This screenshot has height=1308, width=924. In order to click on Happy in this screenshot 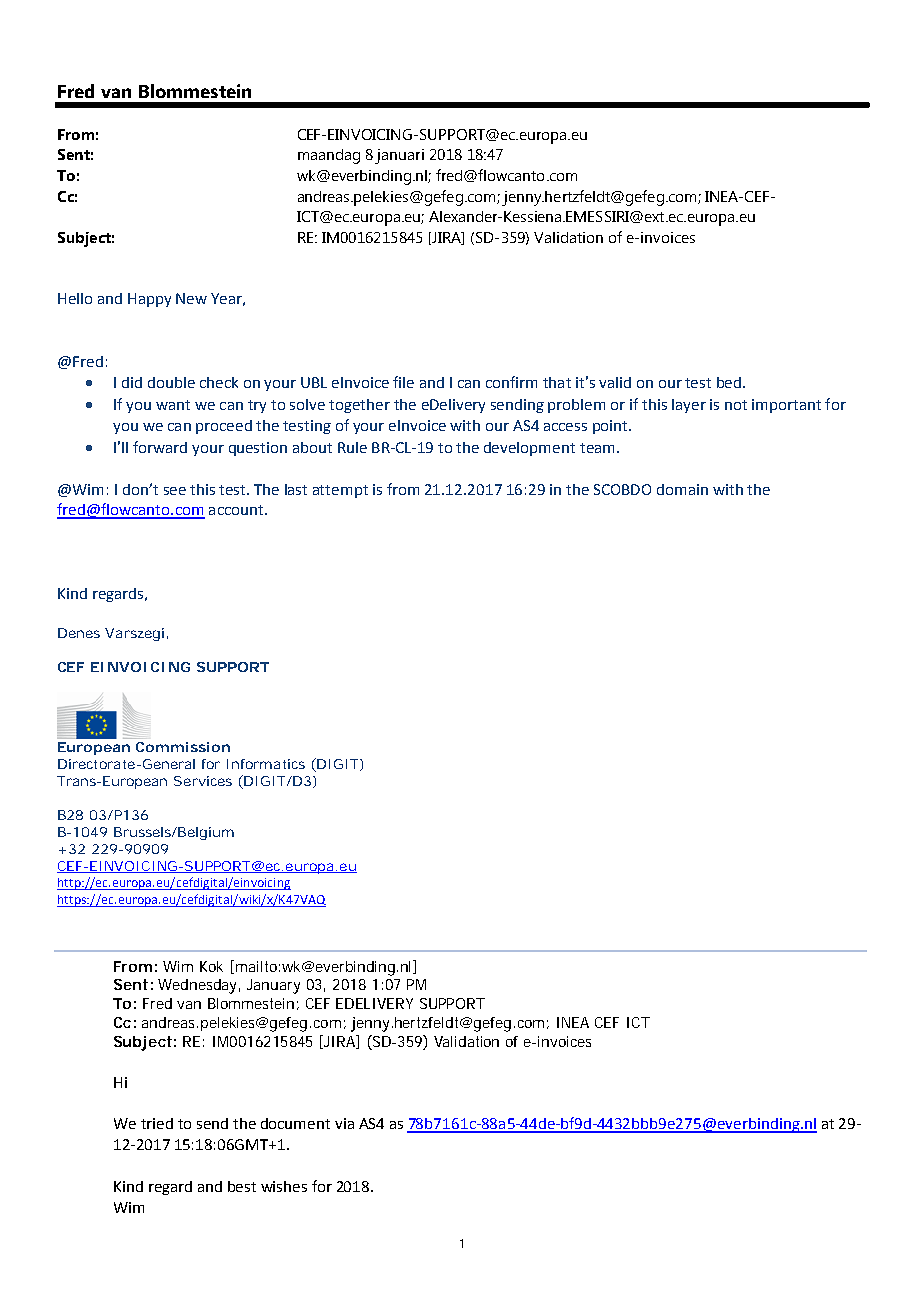, I will do `click(149, 300)`.
